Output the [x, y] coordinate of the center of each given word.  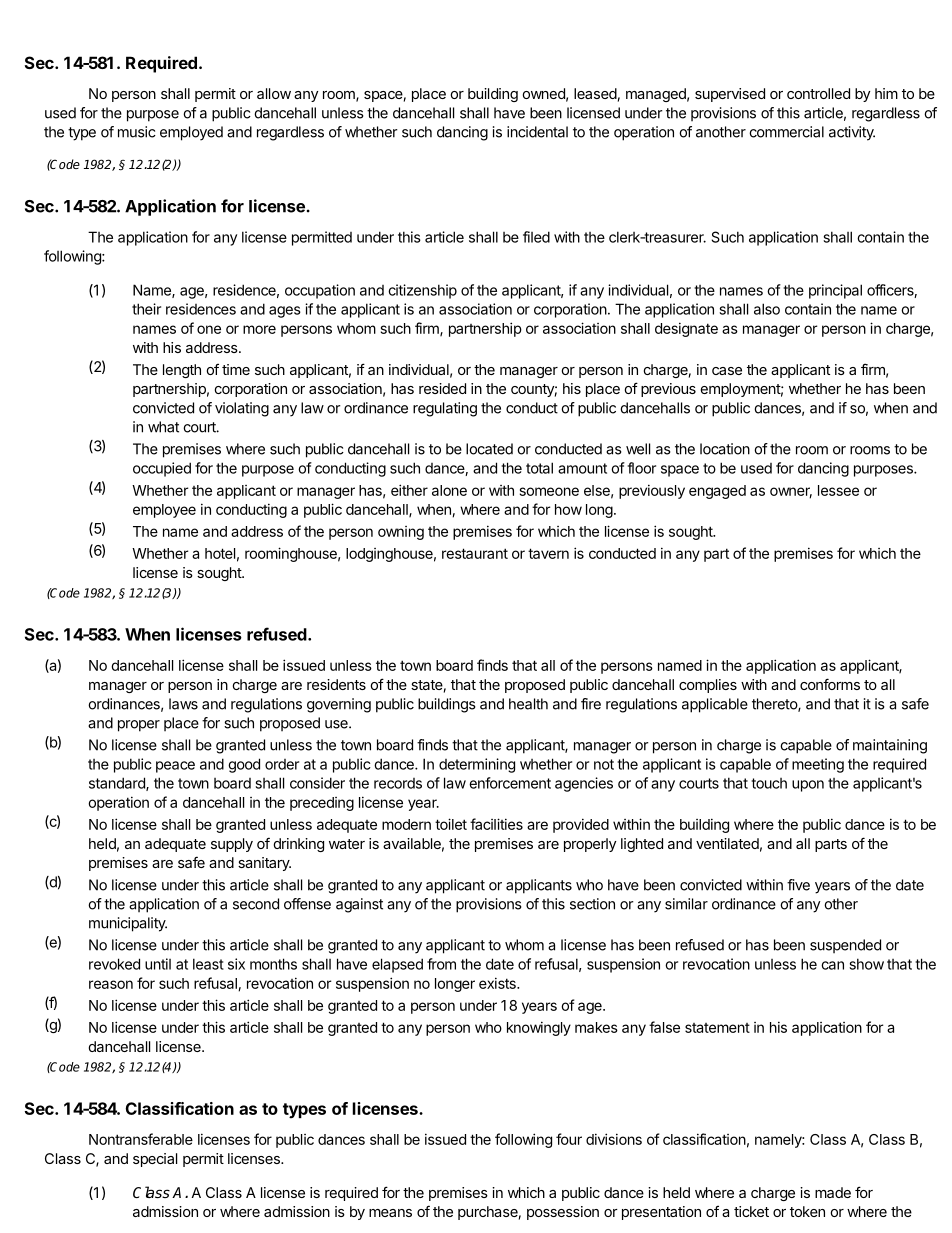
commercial [786, 132]
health [528, 704]
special [155, 1160]
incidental [537, 132]
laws [183, 704]
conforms [830, 684]
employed [191, 133]
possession [563, 1213]
